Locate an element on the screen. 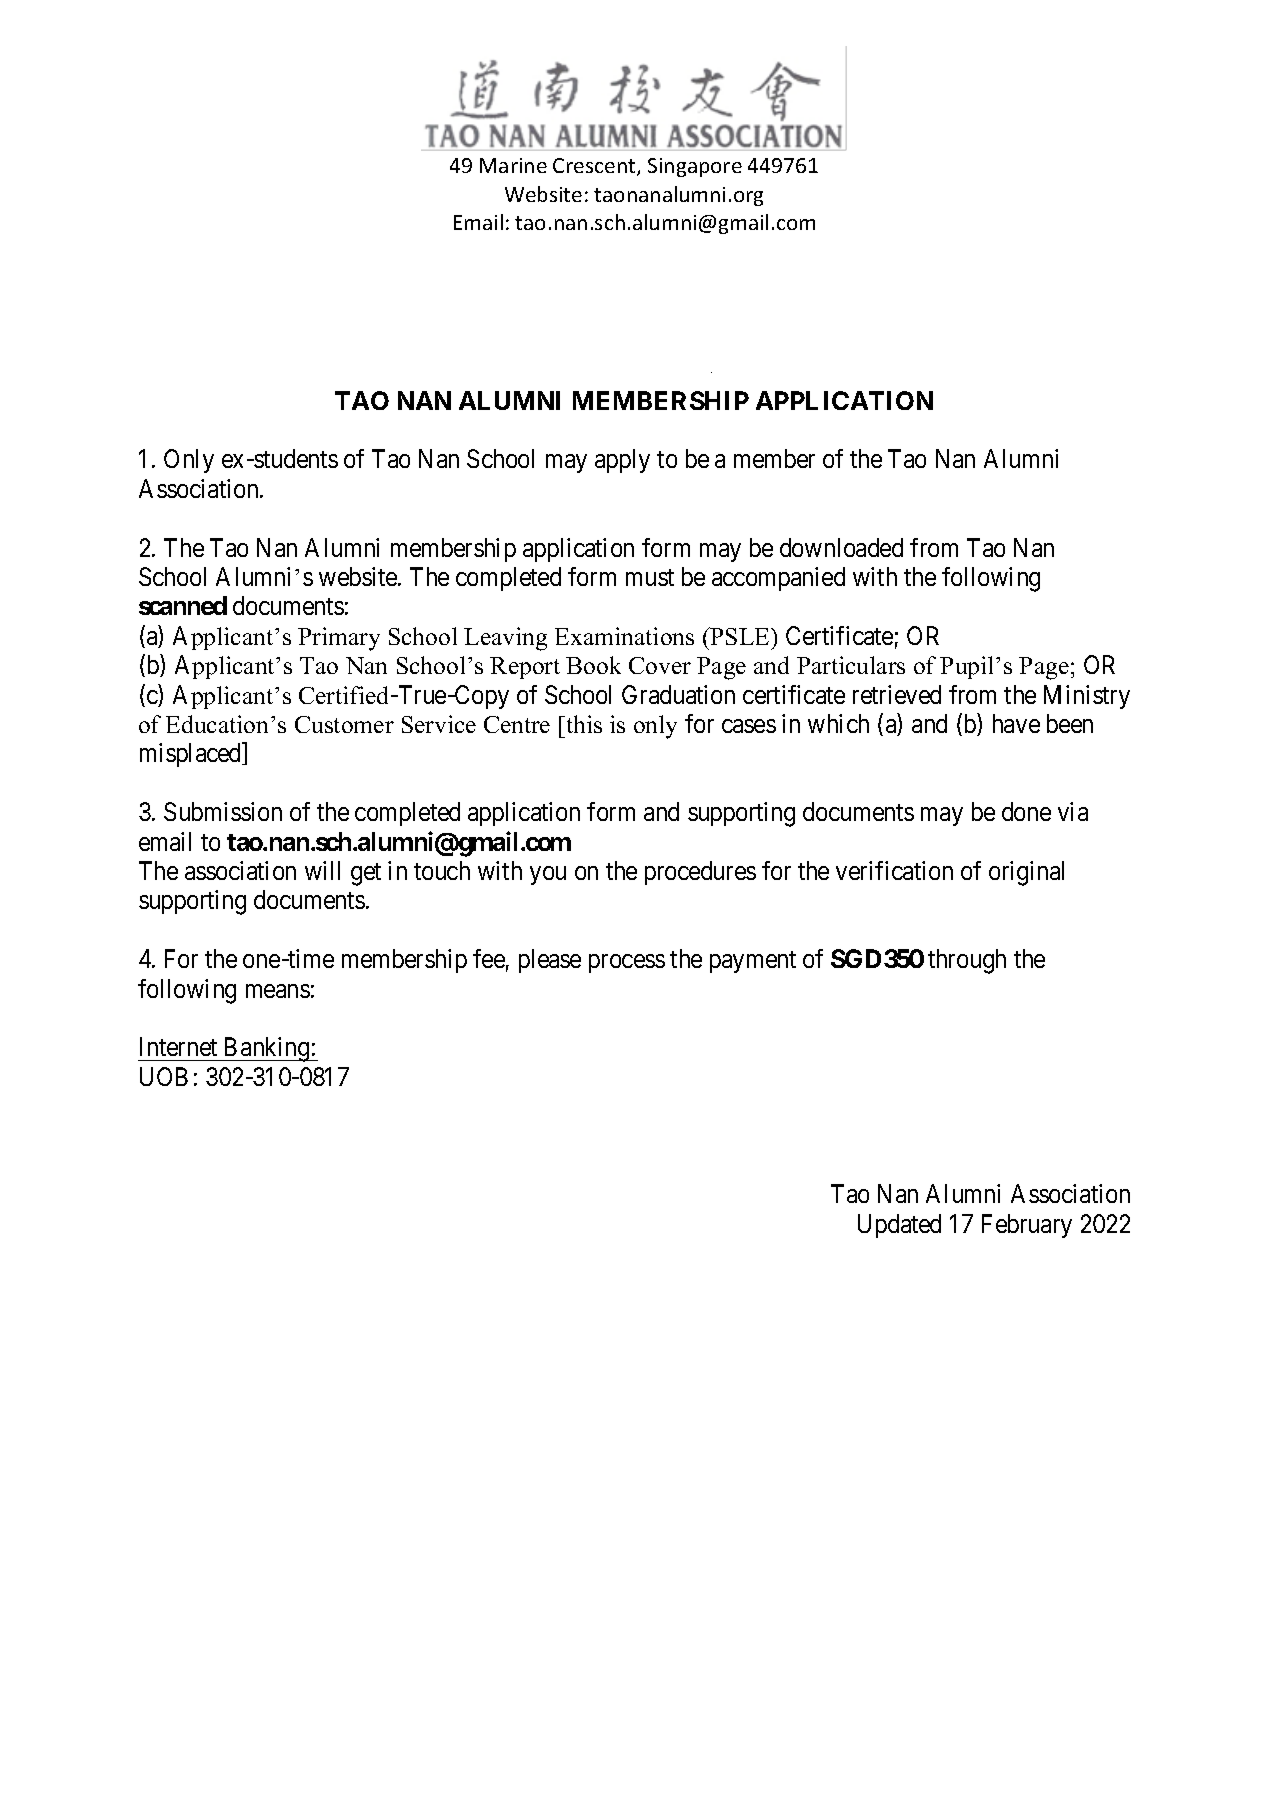 The height and width of the screenshot is (1793, 1269). Examinations is located at coordinates (624, 636).
